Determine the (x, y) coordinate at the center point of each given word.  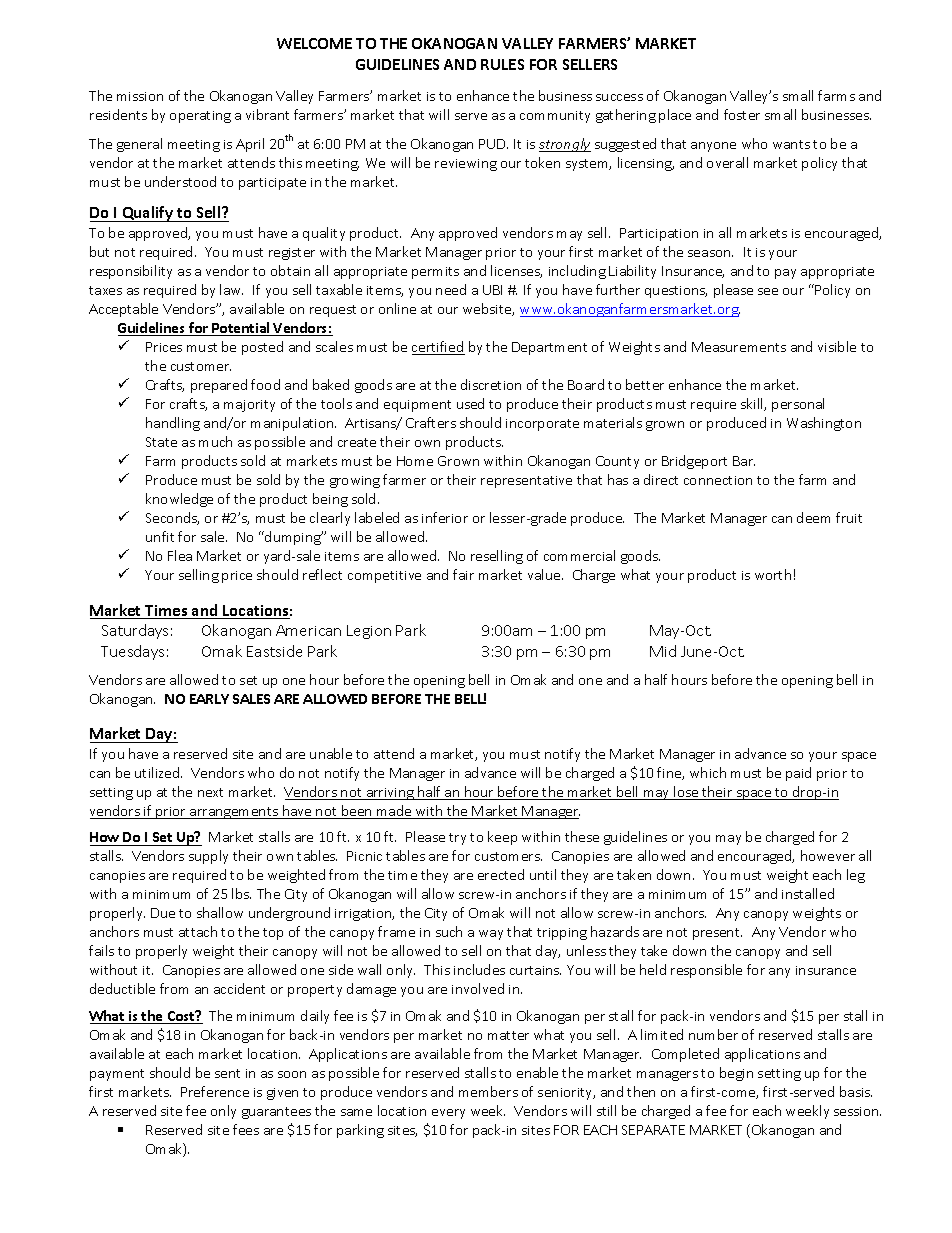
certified (438, 348)
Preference (215, 1091)
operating (200, 117)
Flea (180, 555)
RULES (502, 64)
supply (208, 857)
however (828, 855)
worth (773, 574)
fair (463, 574)
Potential (241, 329)
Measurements (739, 347)
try (457, 839)
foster (742, 114)
